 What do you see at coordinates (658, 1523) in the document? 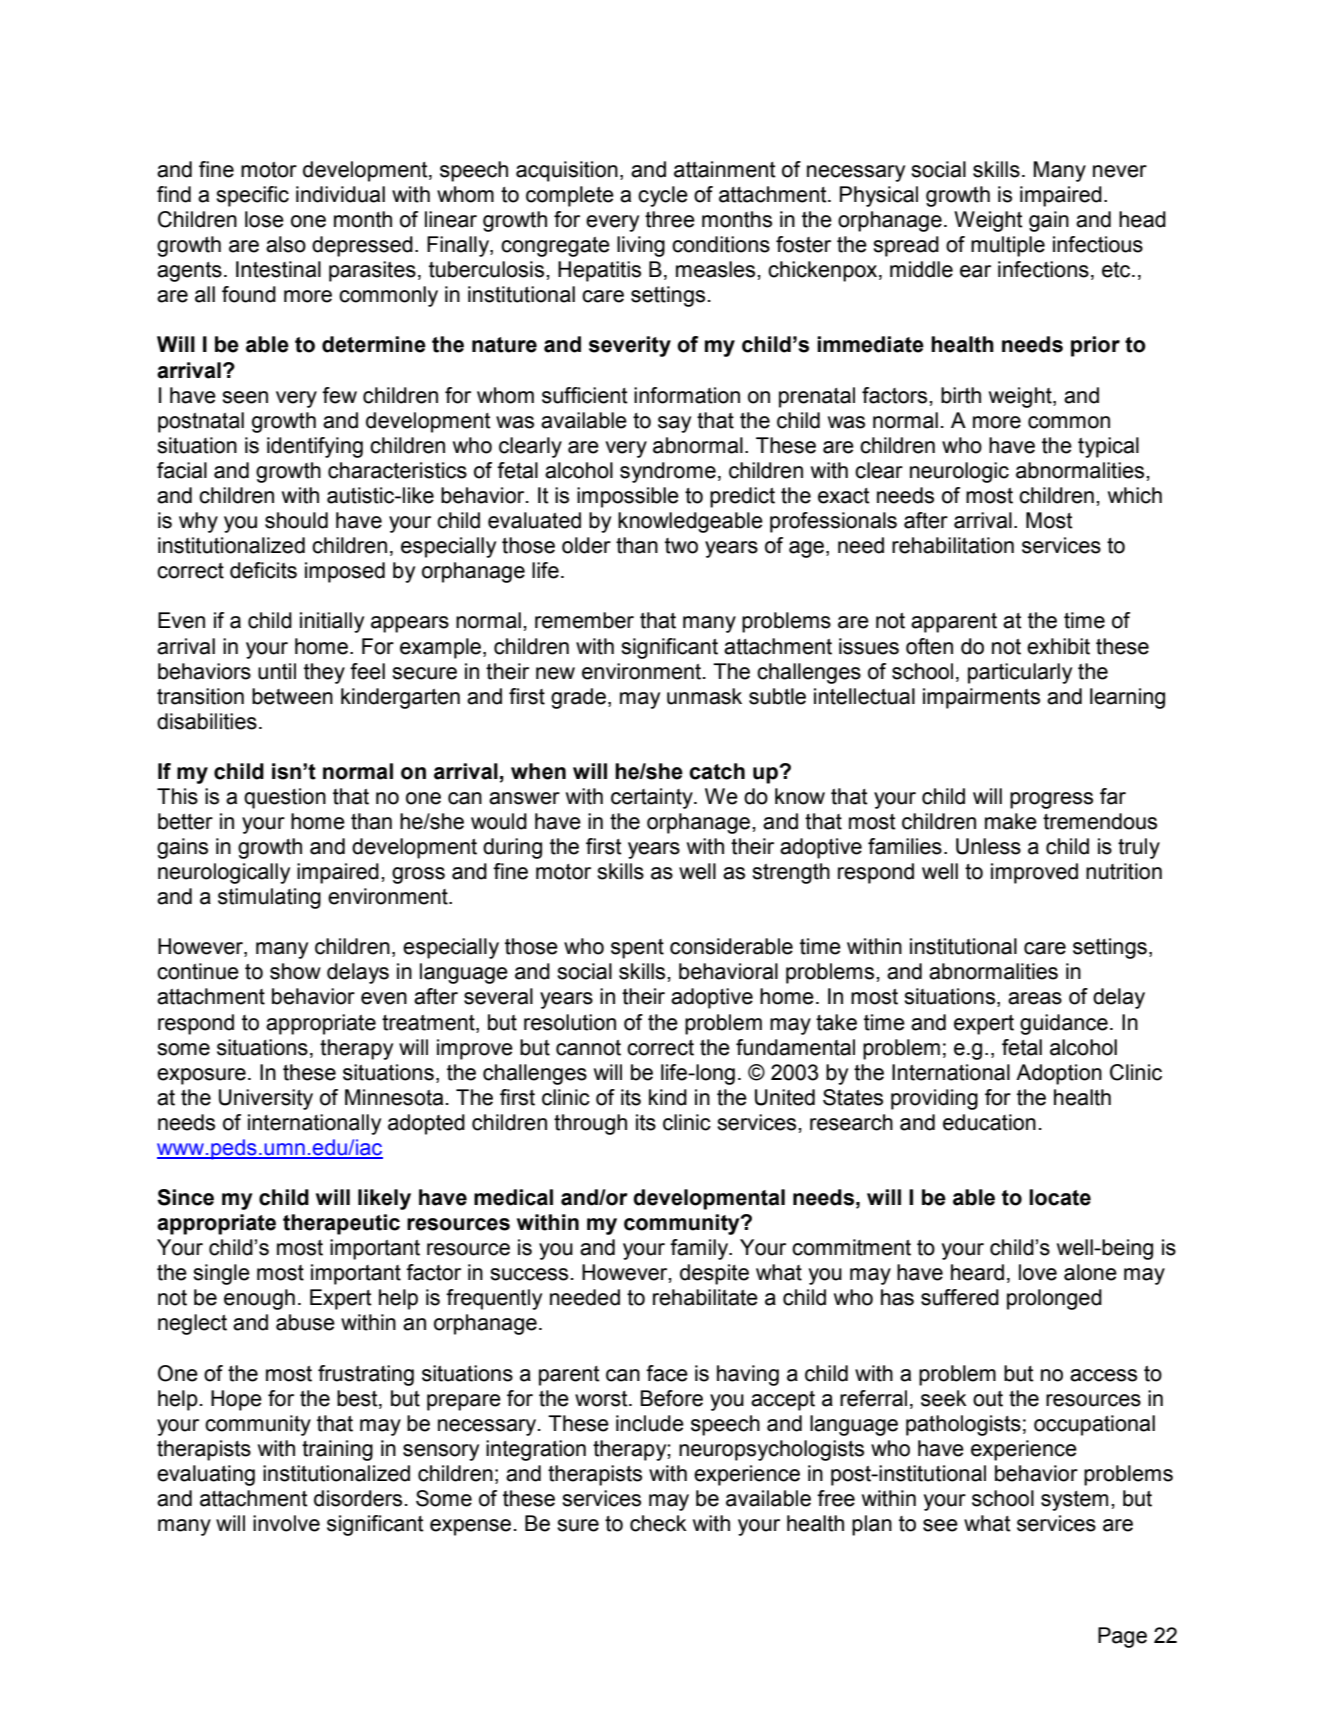
I see `check` at bounding box center [658, 1523].
